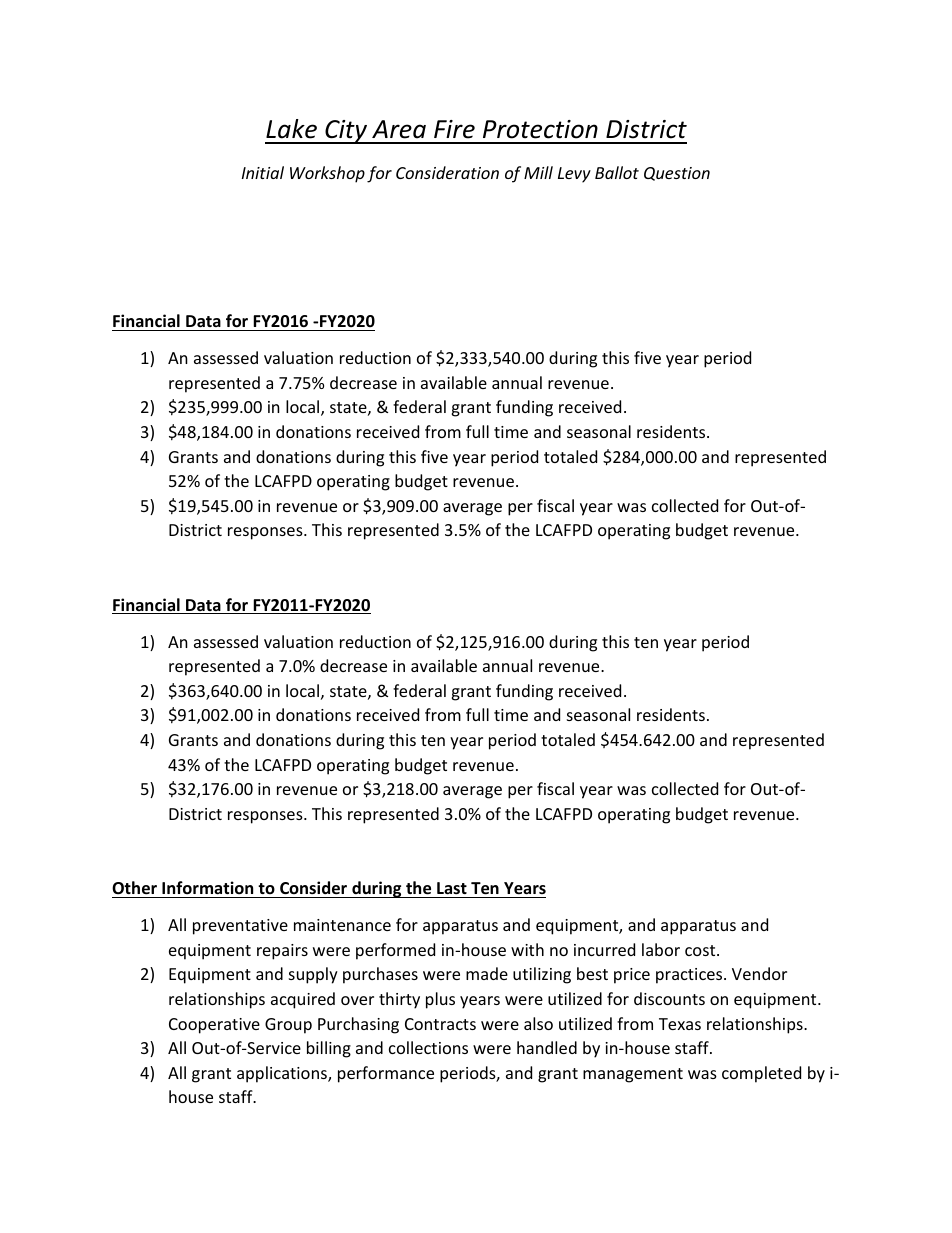  What do you see at coordinates (677, 174) in the document?
I see `Question` at bounding box center [677, 174].
